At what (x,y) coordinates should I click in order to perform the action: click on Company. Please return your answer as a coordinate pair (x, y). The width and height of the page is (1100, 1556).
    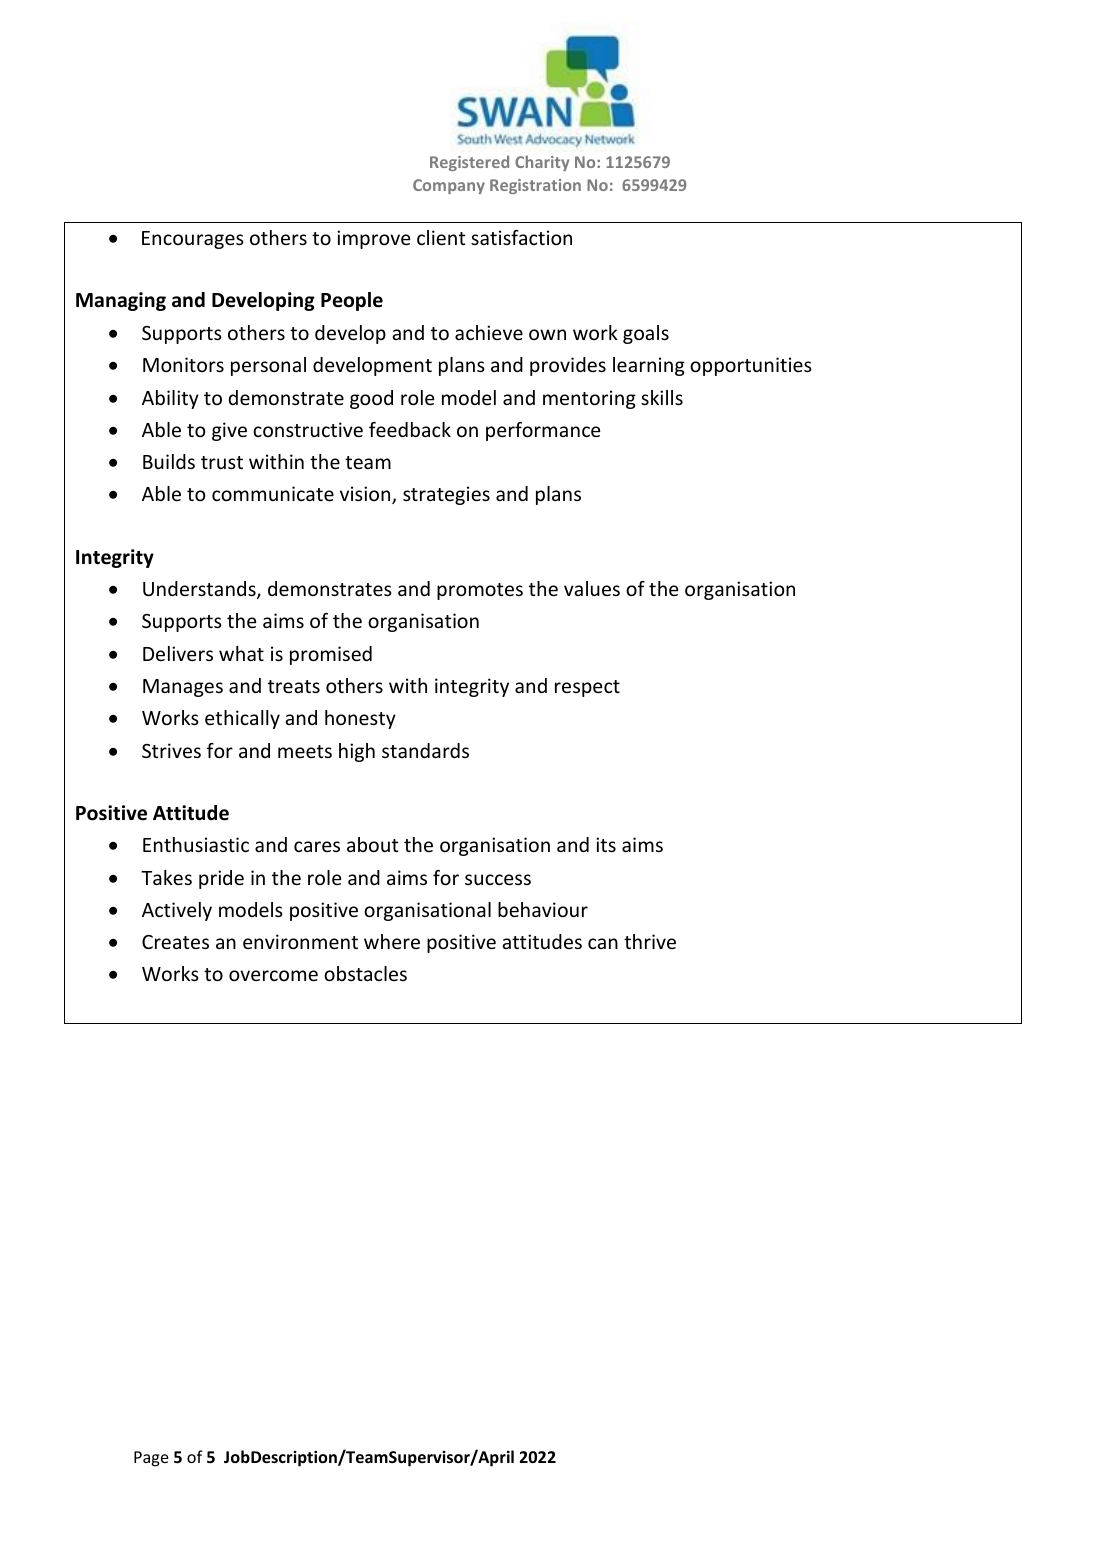
    Looking at the image, I should click on (449, 186).
